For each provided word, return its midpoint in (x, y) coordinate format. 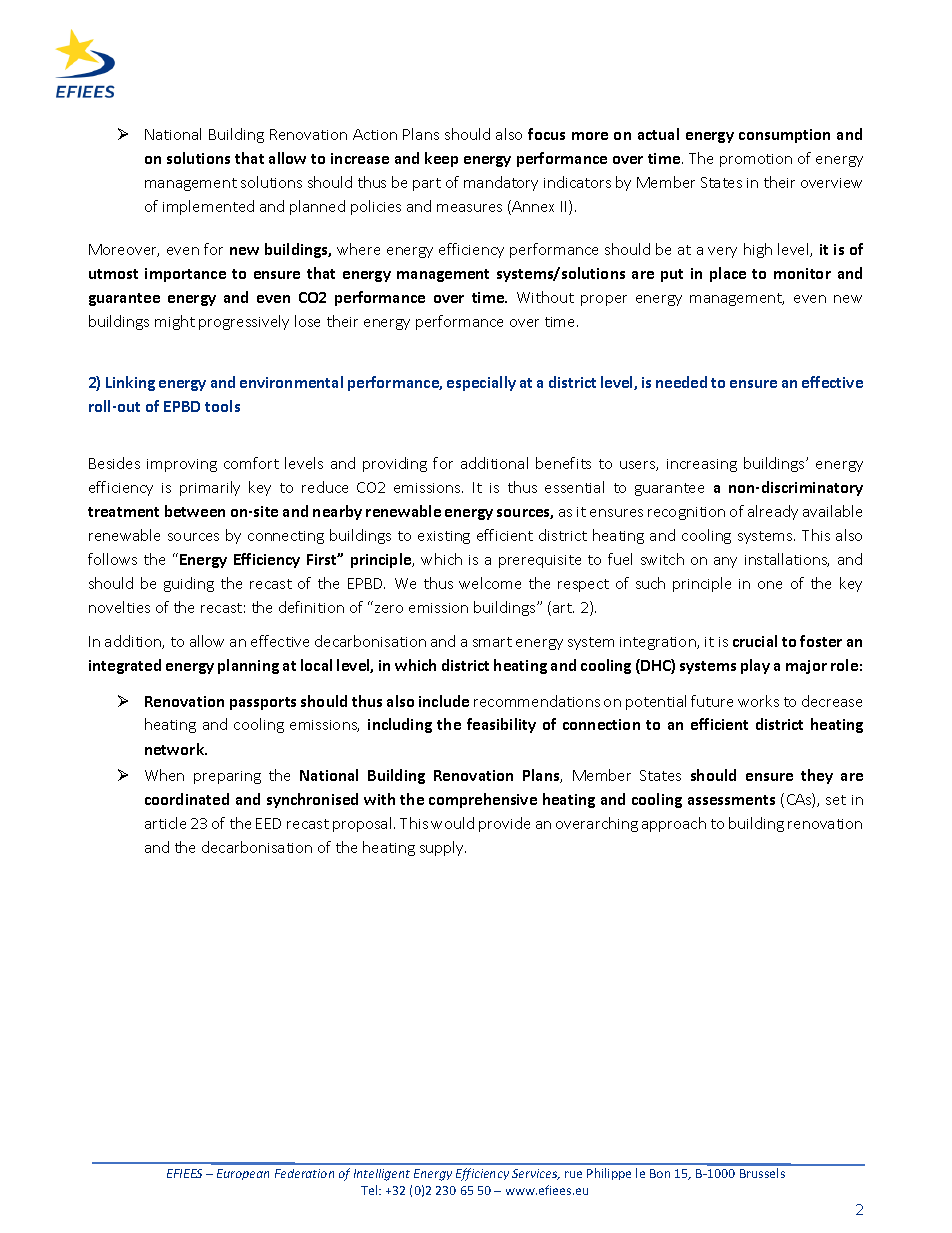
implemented (208, 207)
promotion (756, 160)
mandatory (501, 183)
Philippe (609, 1174)
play (755, 666)
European (243, 1174)
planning (248, 666)
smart (492, 642)
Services (536, 1174)
